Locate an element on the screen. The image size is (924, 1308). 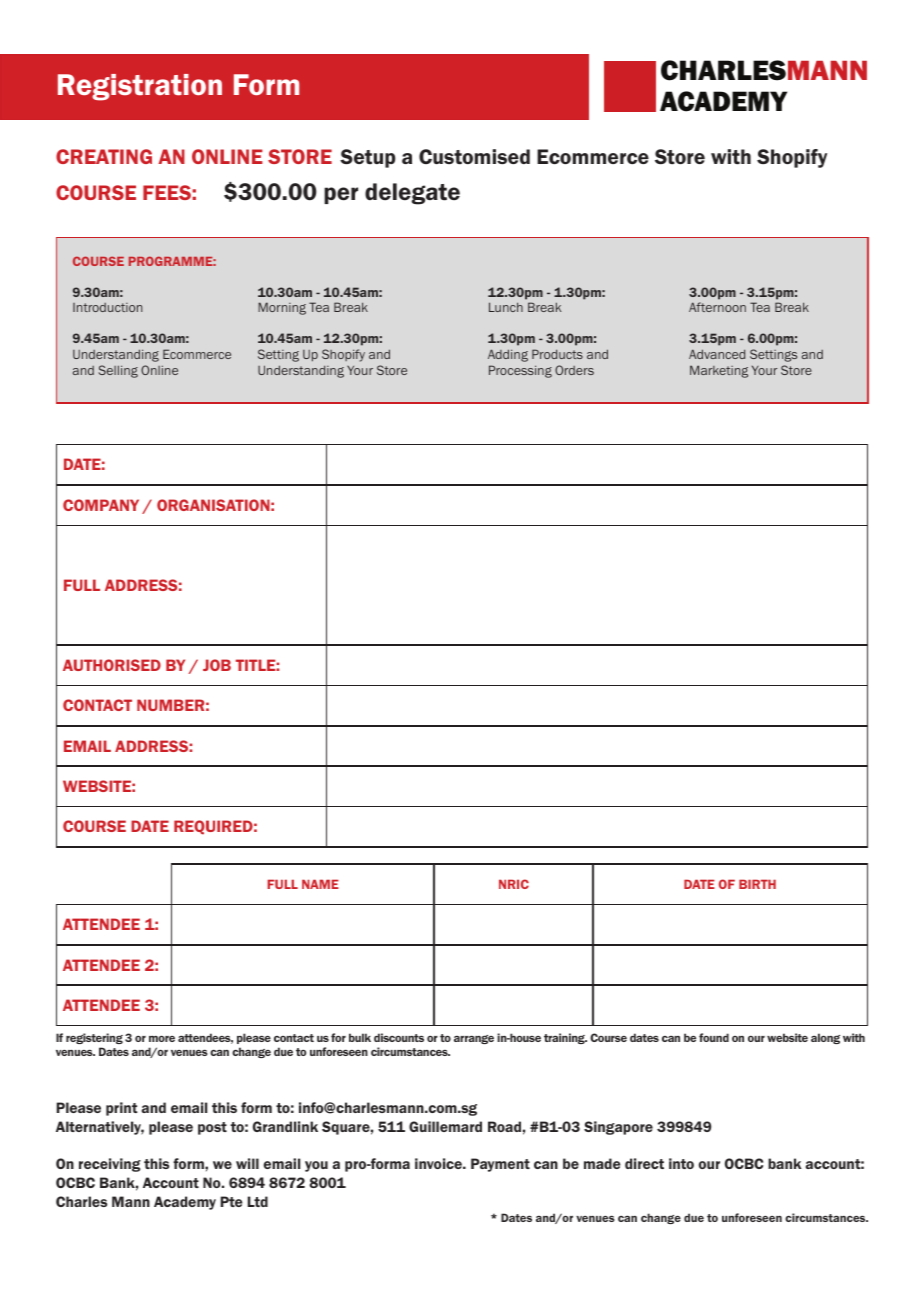
Afternoon is located at coordinates (717, 307).
